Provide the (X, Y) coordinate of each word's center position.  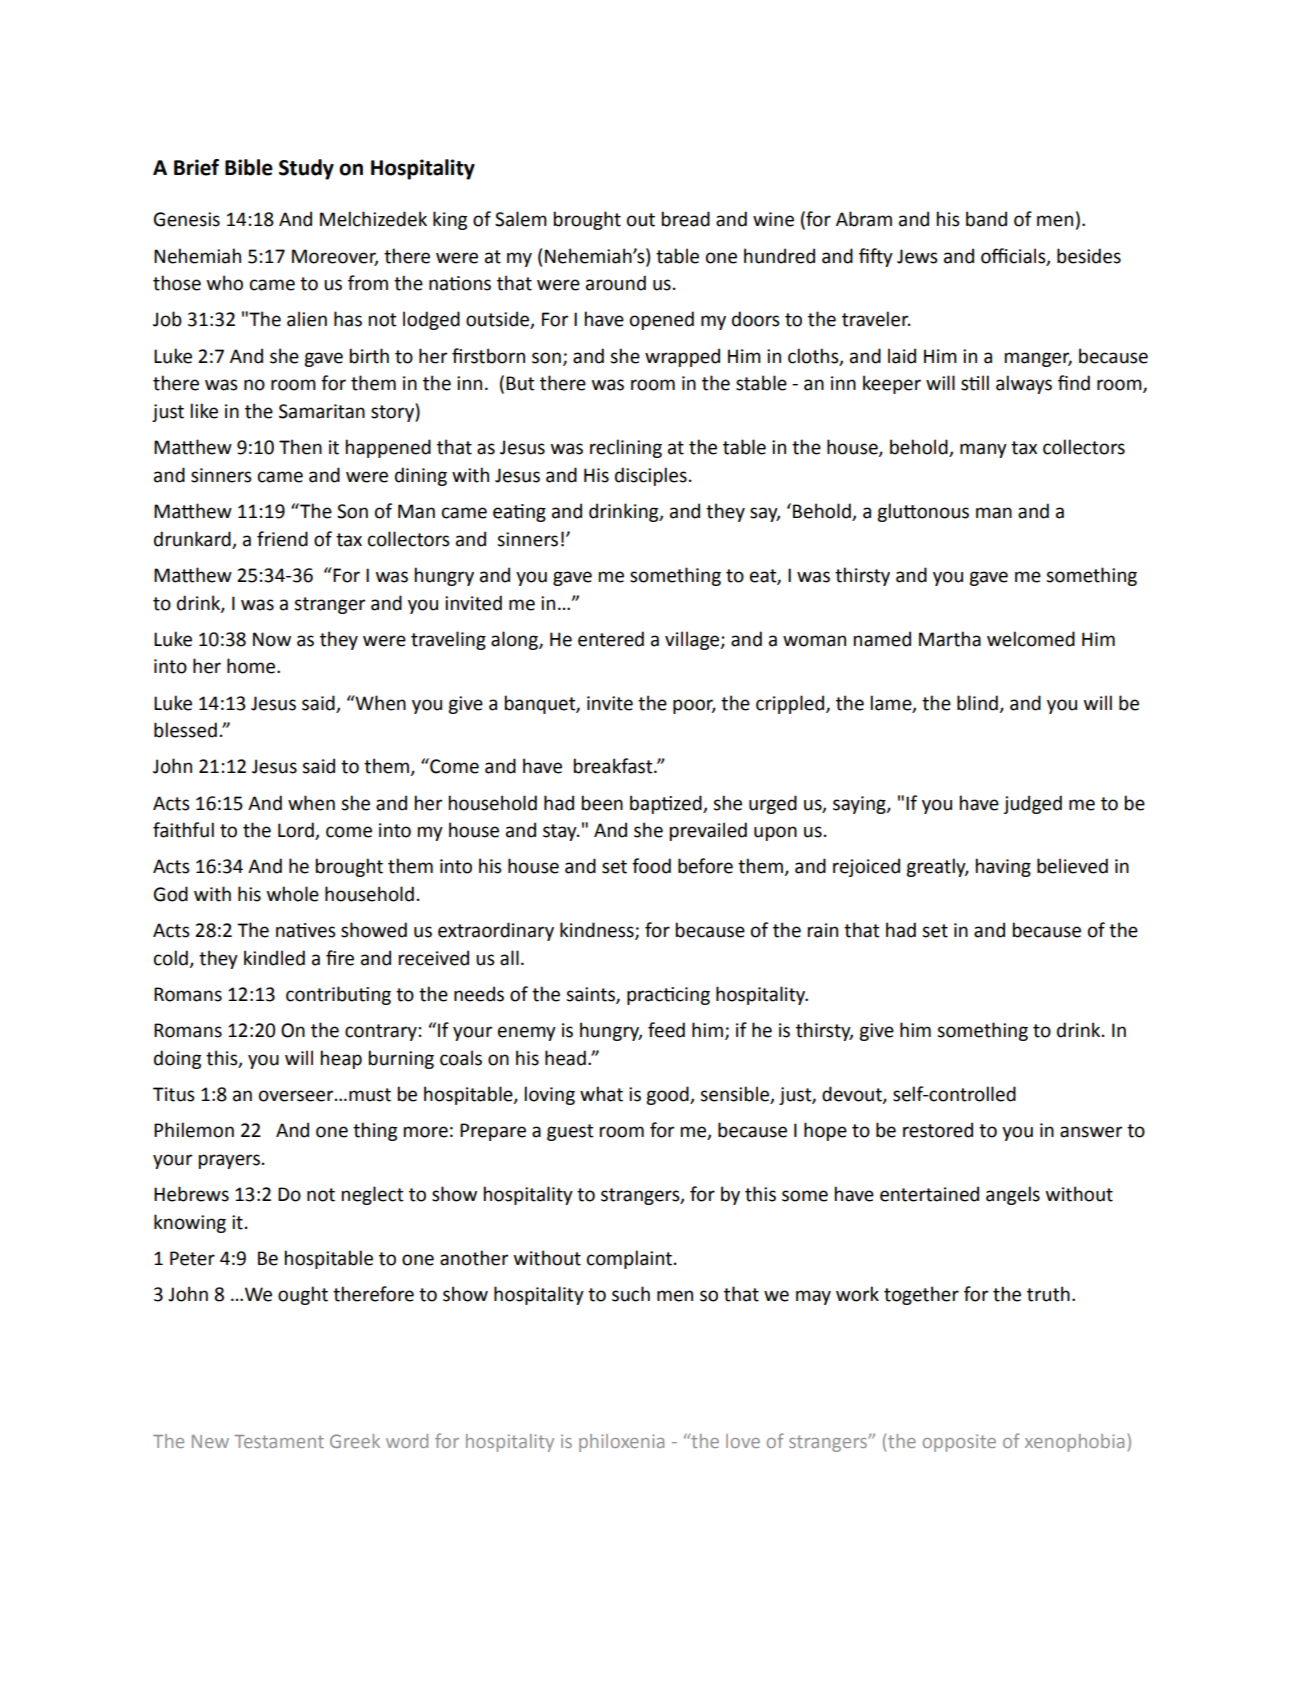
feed (666, 1030)
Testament (279, 1441)
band (986, 219)
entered (611, 639)
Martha (950, 639)
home (252, 666)
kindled (274, 958)
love (743, 1441)
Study (306, 169)
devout (853, 1095)
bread (686, 219)
